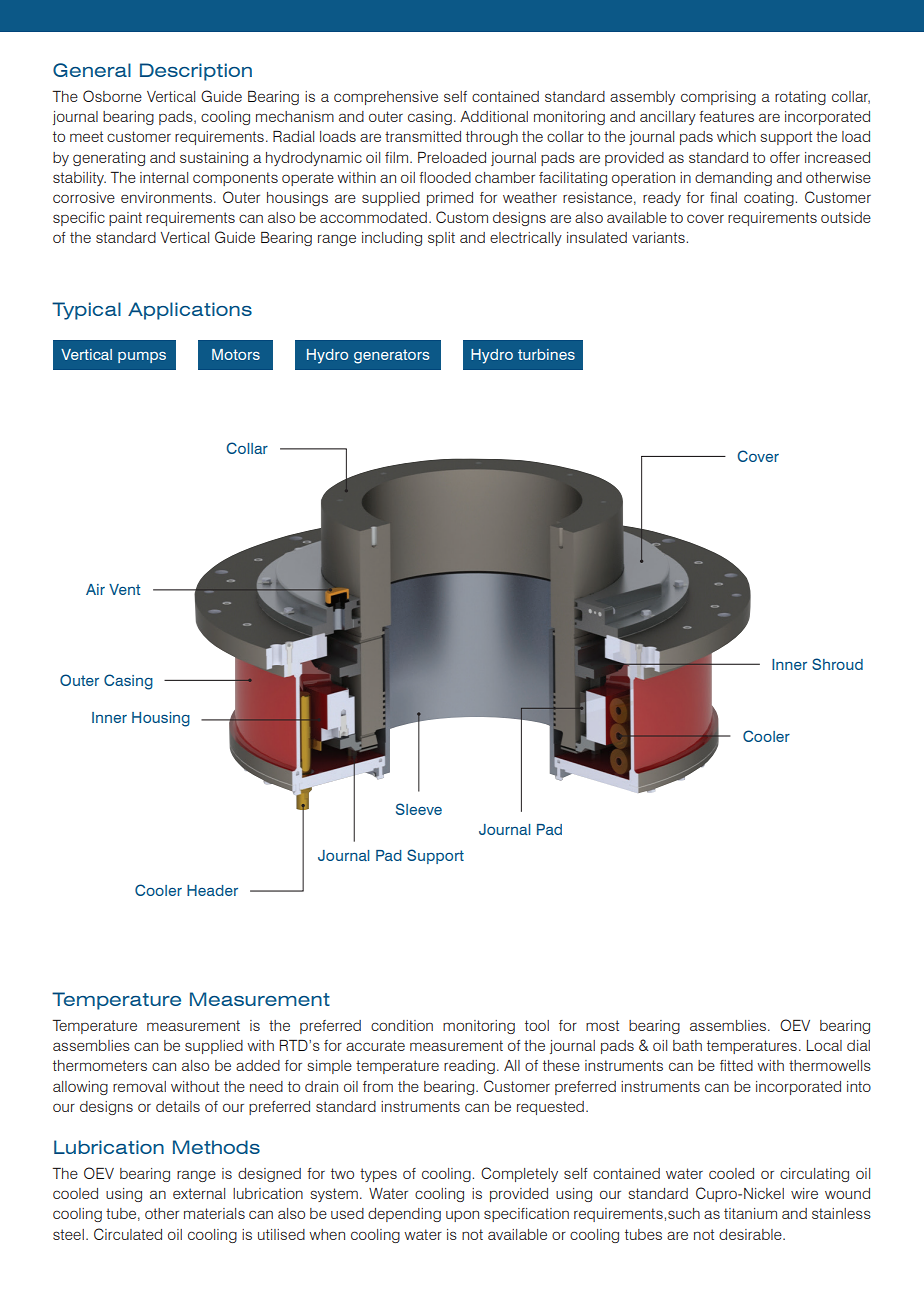  What do you see at coordinates (494, 116) in the screenshot?
I see `Additional` at bounding box center [494, 116].
